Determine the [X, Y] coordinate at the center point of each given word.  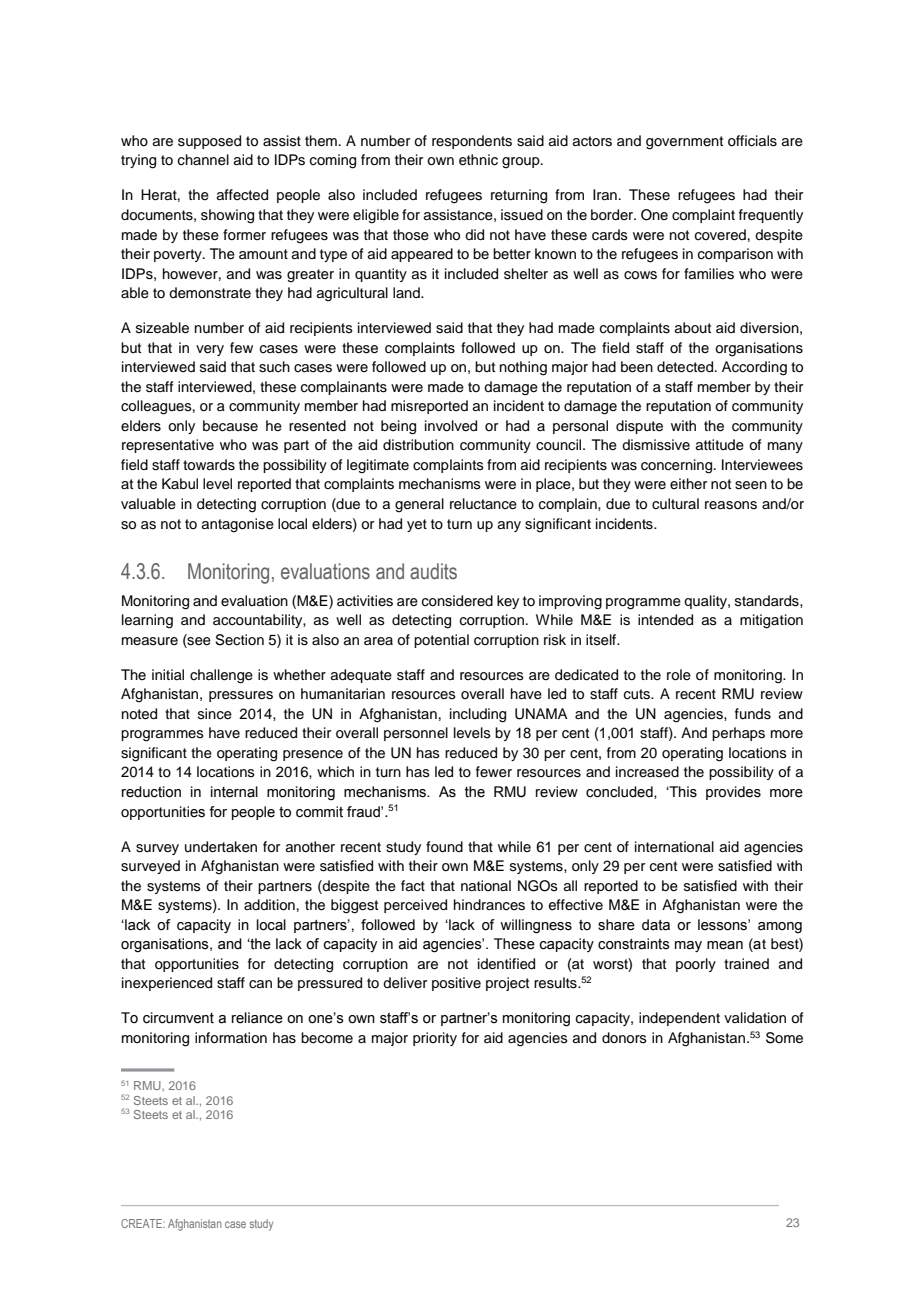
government [684, 143]
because [230, 426]
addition [269, 905]
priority [435, 1039]
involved [451, 426]
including [478, 715]
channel [203, 160]
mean [725, 945]
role [679, 675]
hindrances [489, 905]
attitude [720, 445]
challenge [221, 676]
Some [784, 1038]
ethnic [478, 160]
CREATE [143, 1223]
